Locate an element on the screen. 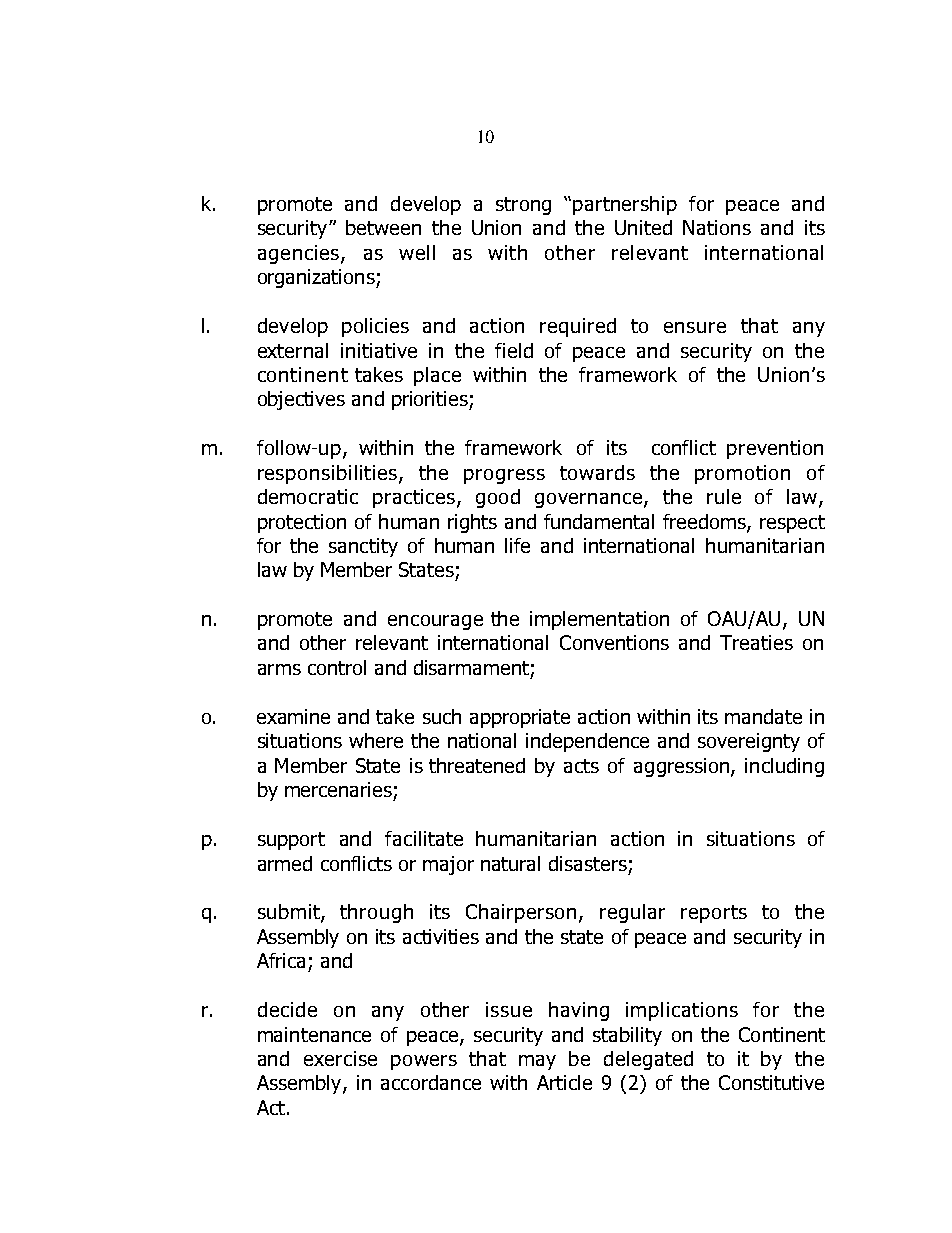 The image size is (952, 1233). rule is located at coordinates (724, 496).
